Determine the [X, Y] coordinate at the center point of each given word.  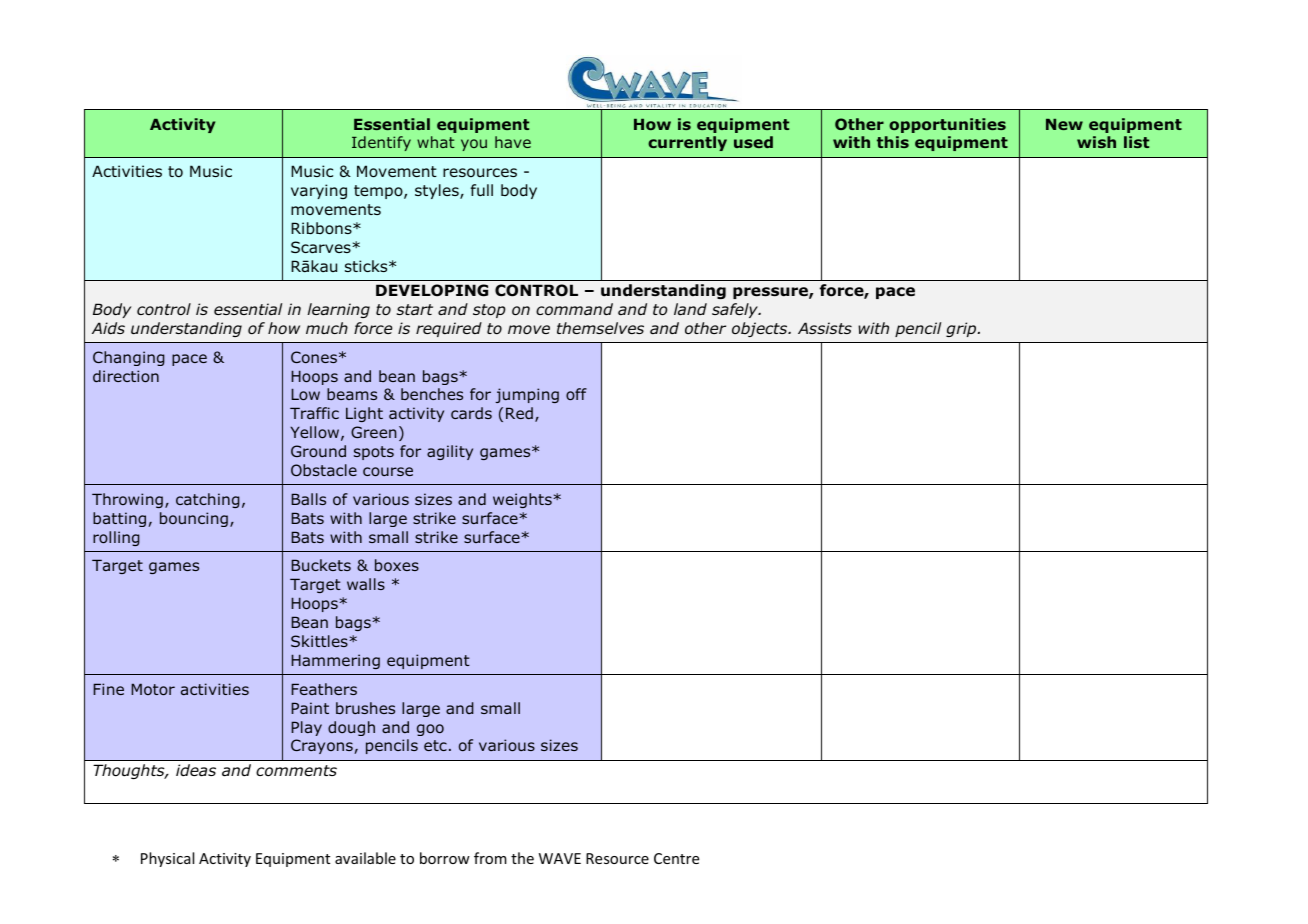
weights [523, 500]
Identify [381, 143]
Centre [676, 858]
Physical [167, 859]
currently [687, 143]
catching [208, 500]
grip [962, 329]
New [1064, 124]
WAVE [560, 858]
